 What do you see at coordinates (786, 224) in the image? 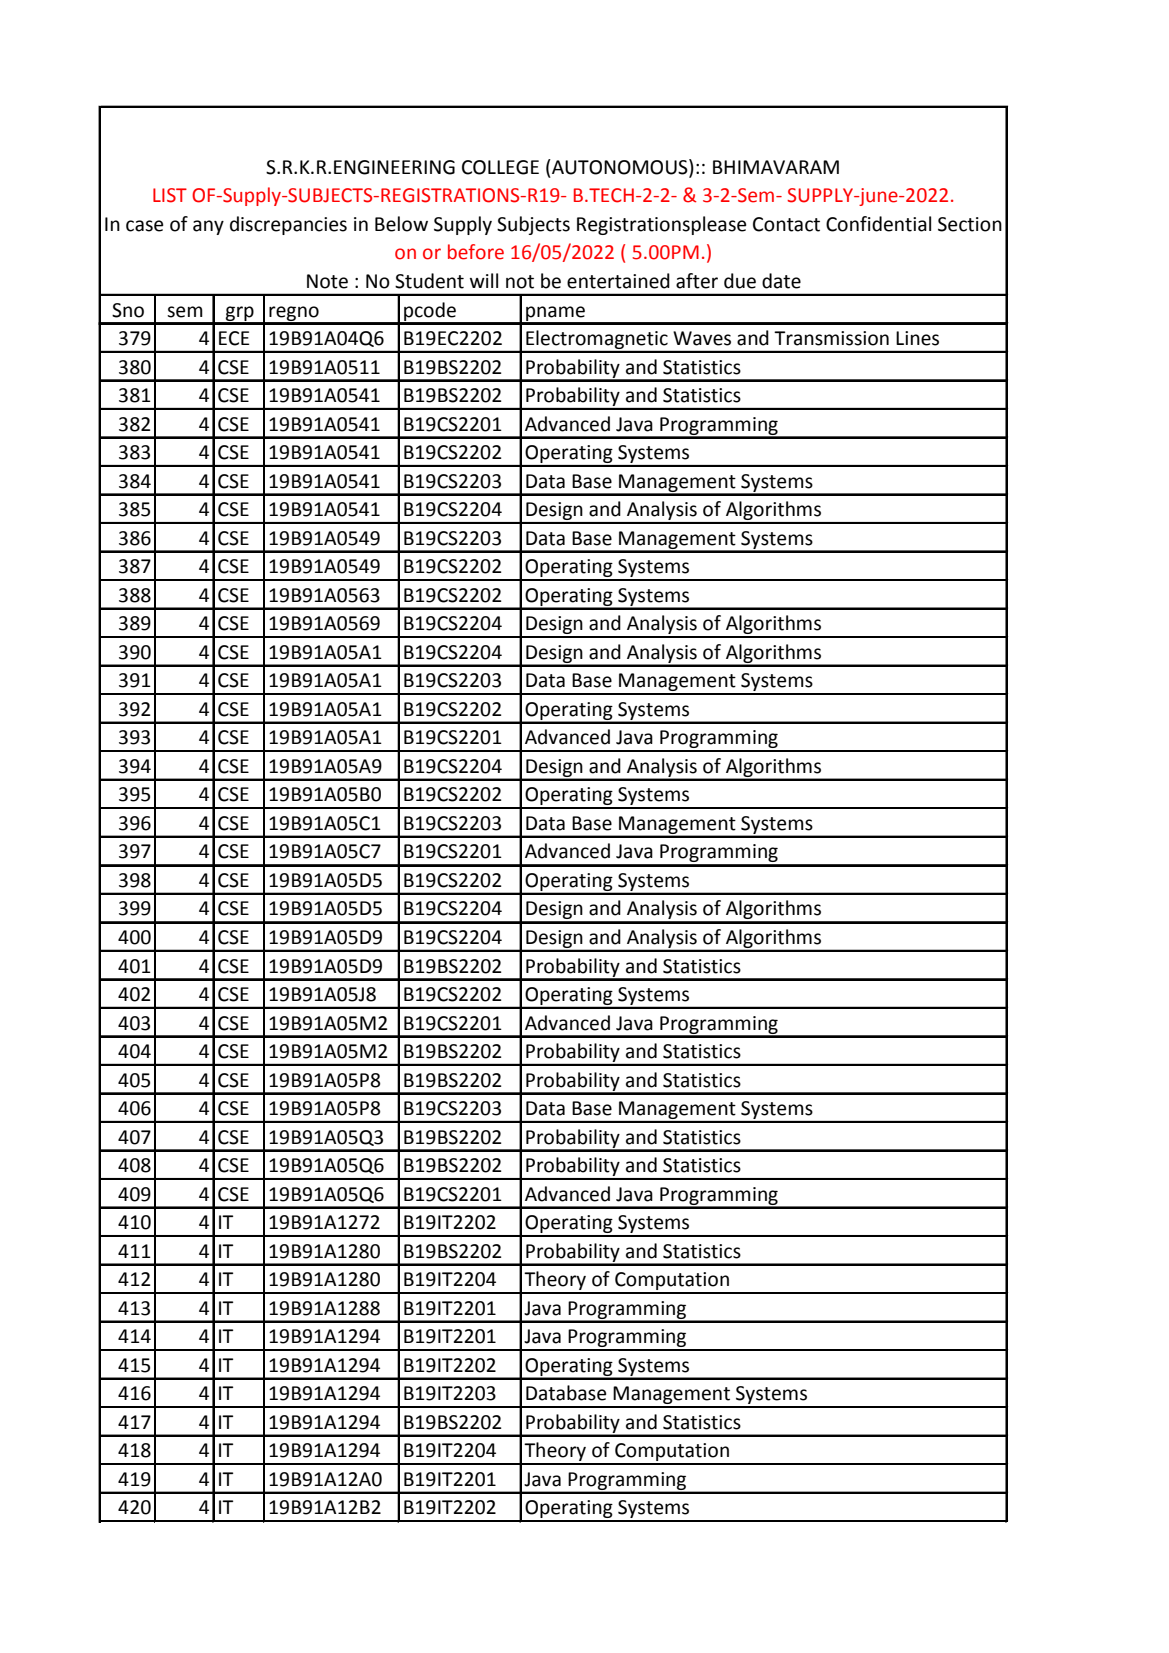
I see `Contact` at bounding box center [786, 224].
